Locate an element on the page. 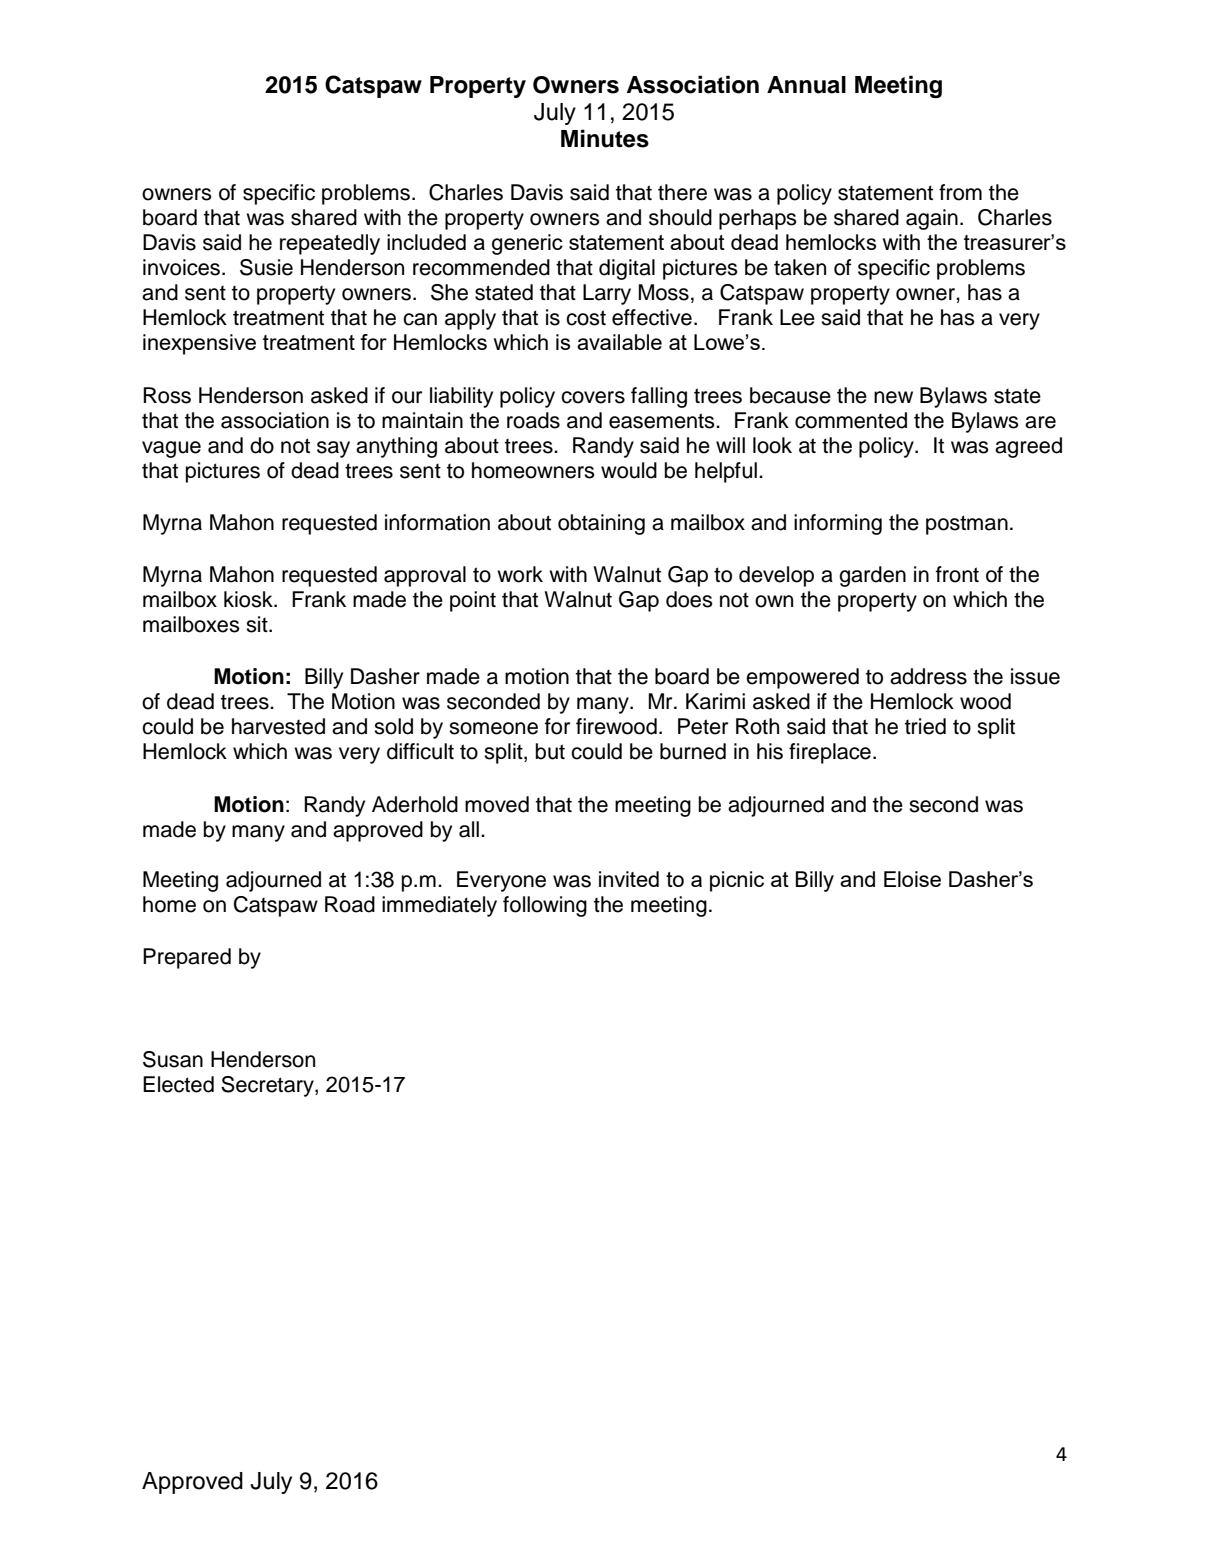 The width and height of the page is (1209, 1565). sit is located at coordinates (258, 624).
